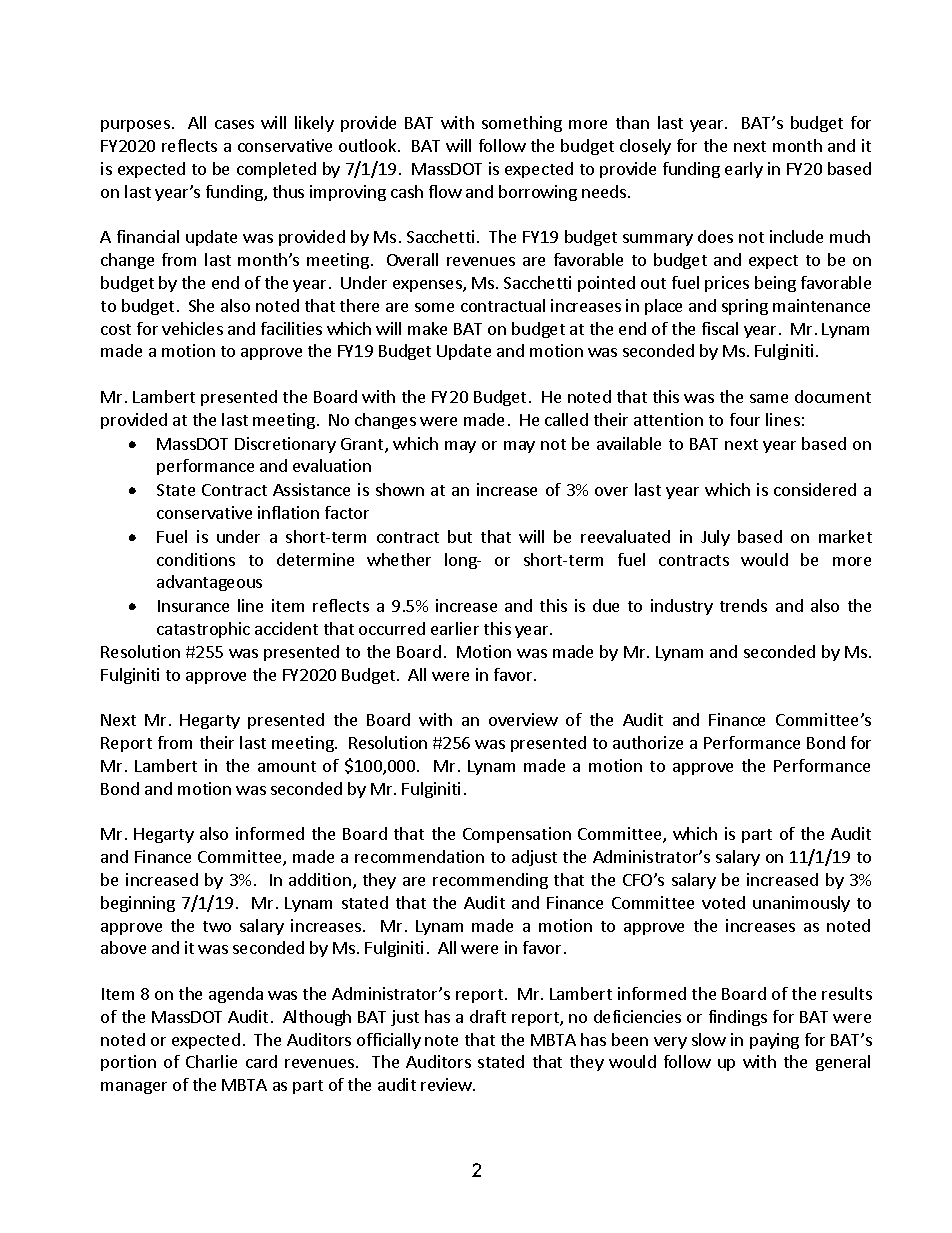 The image size is (952, 1233). I want to click on four, so click(745, 419).
